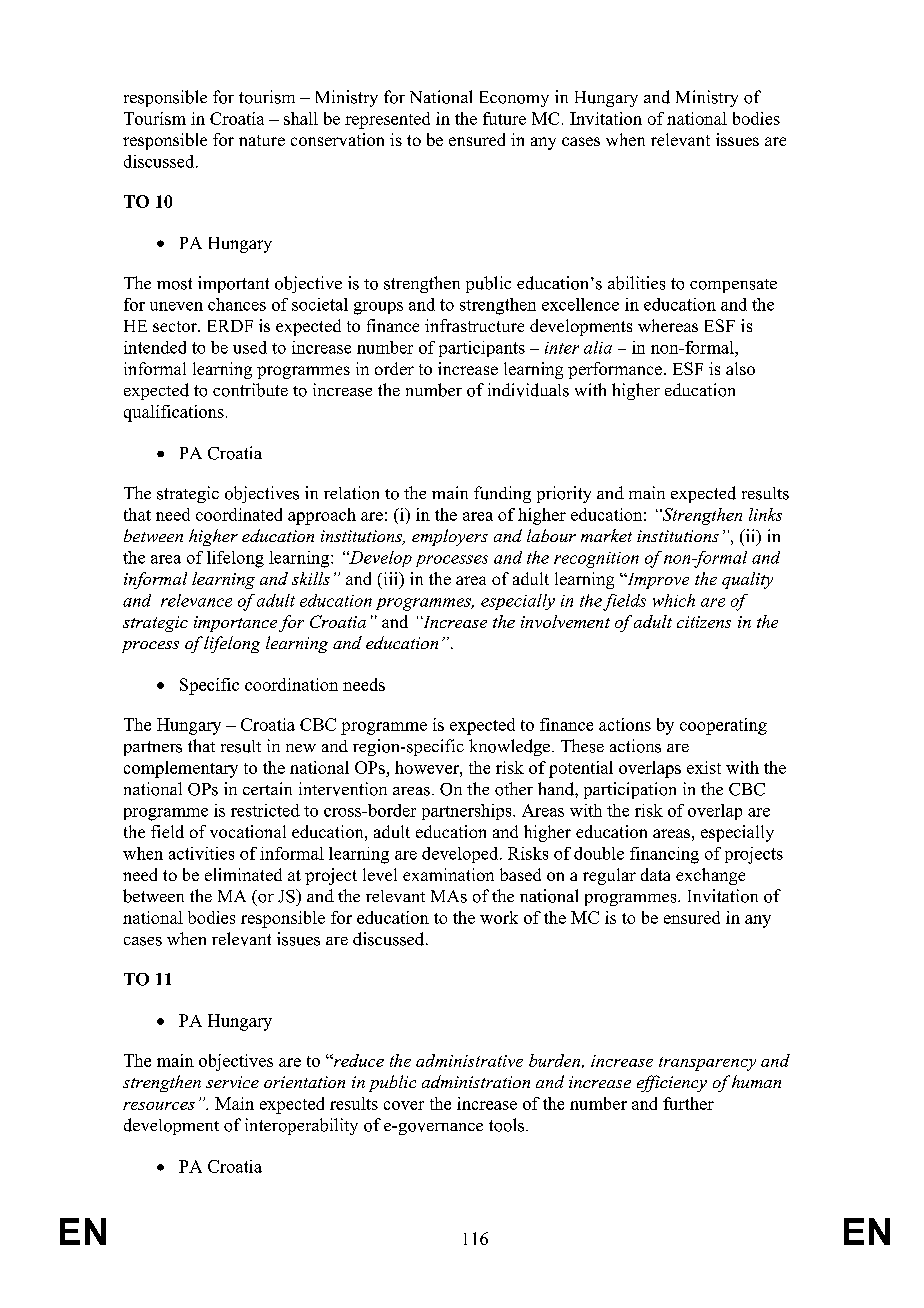 The width and height of the screenshot is (924, 1308). What do you see at coordinates (688, 1103) in the screenshot?
I see `further` at bounding box center [688, 1103].
